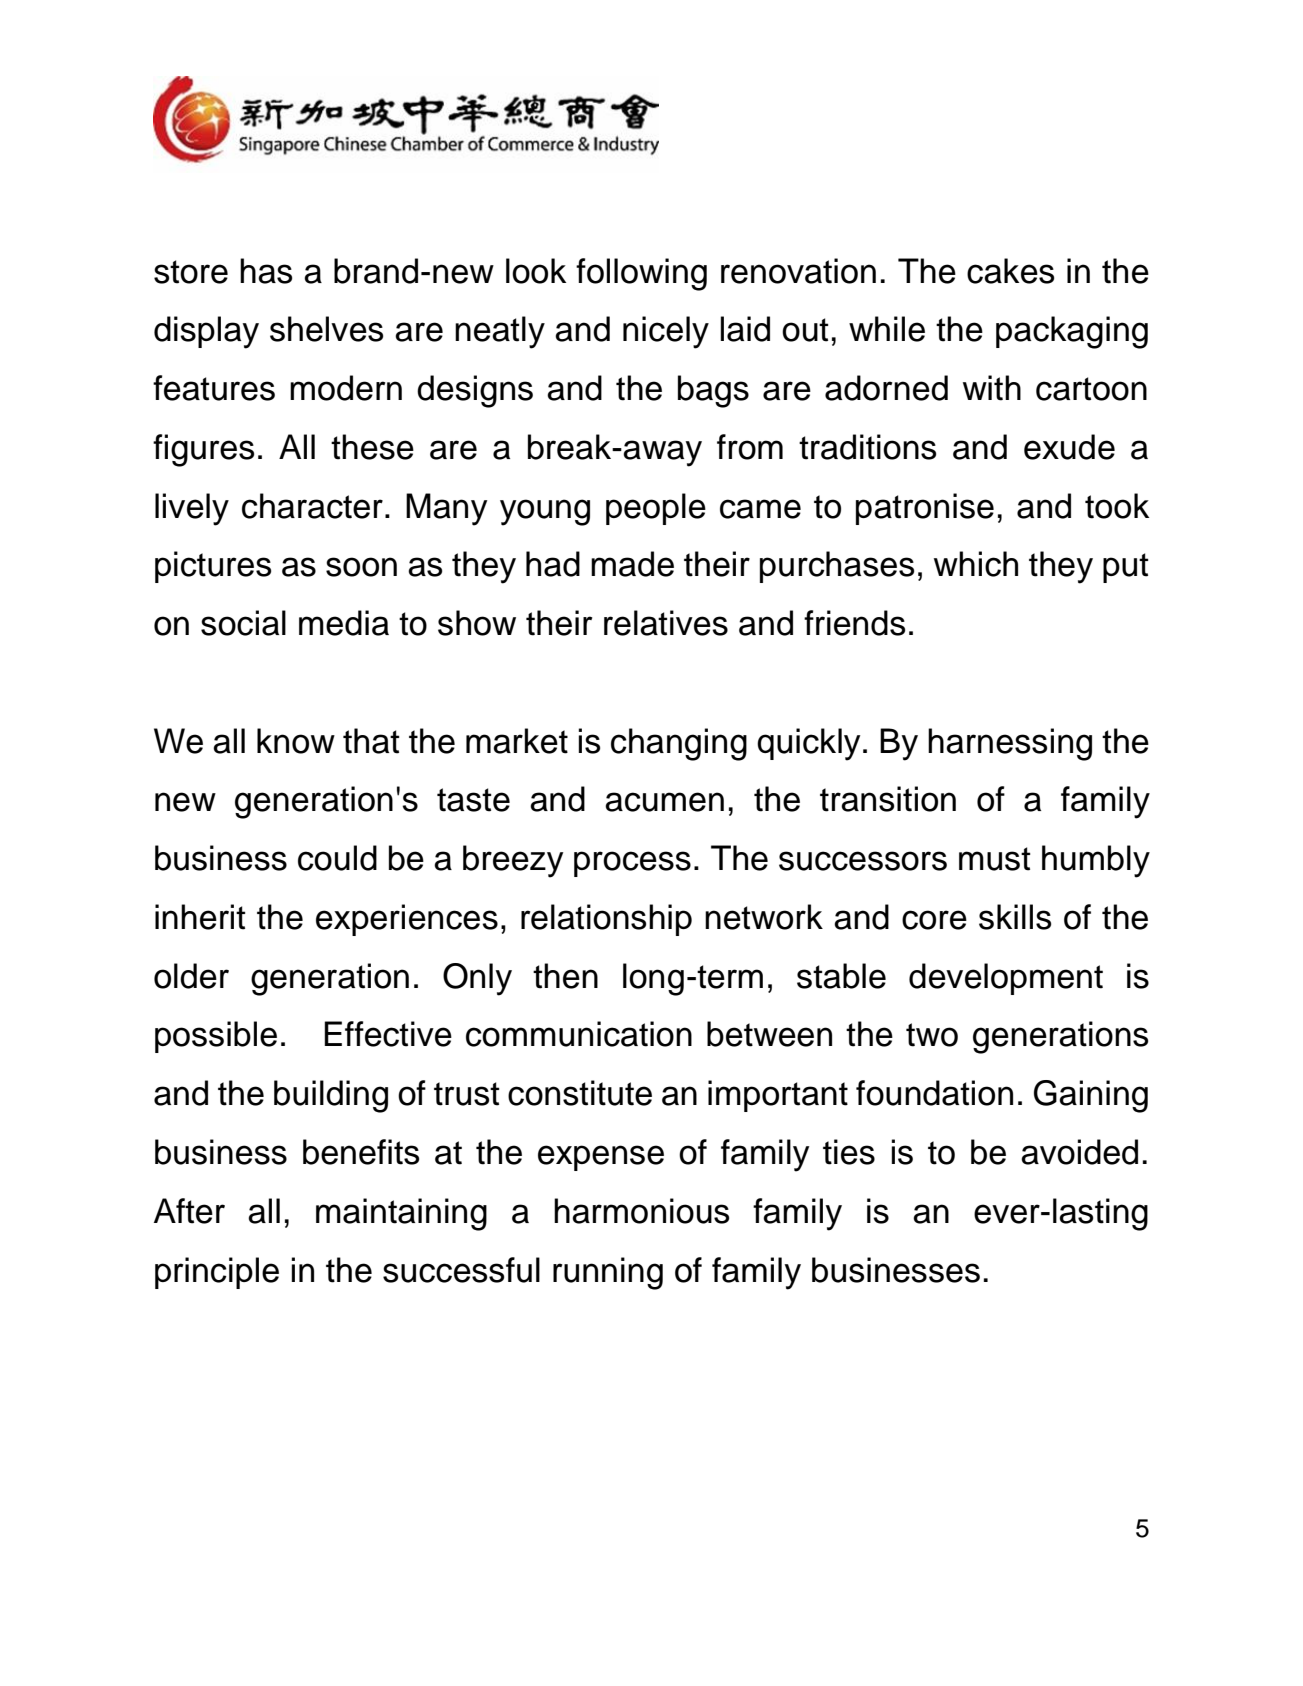 The height and width of the screenshot is (1686, 1303). What do you see at coordinates (217, 1273) in the screenshot?
I see `principle` at bounding box center [217, 1273].
